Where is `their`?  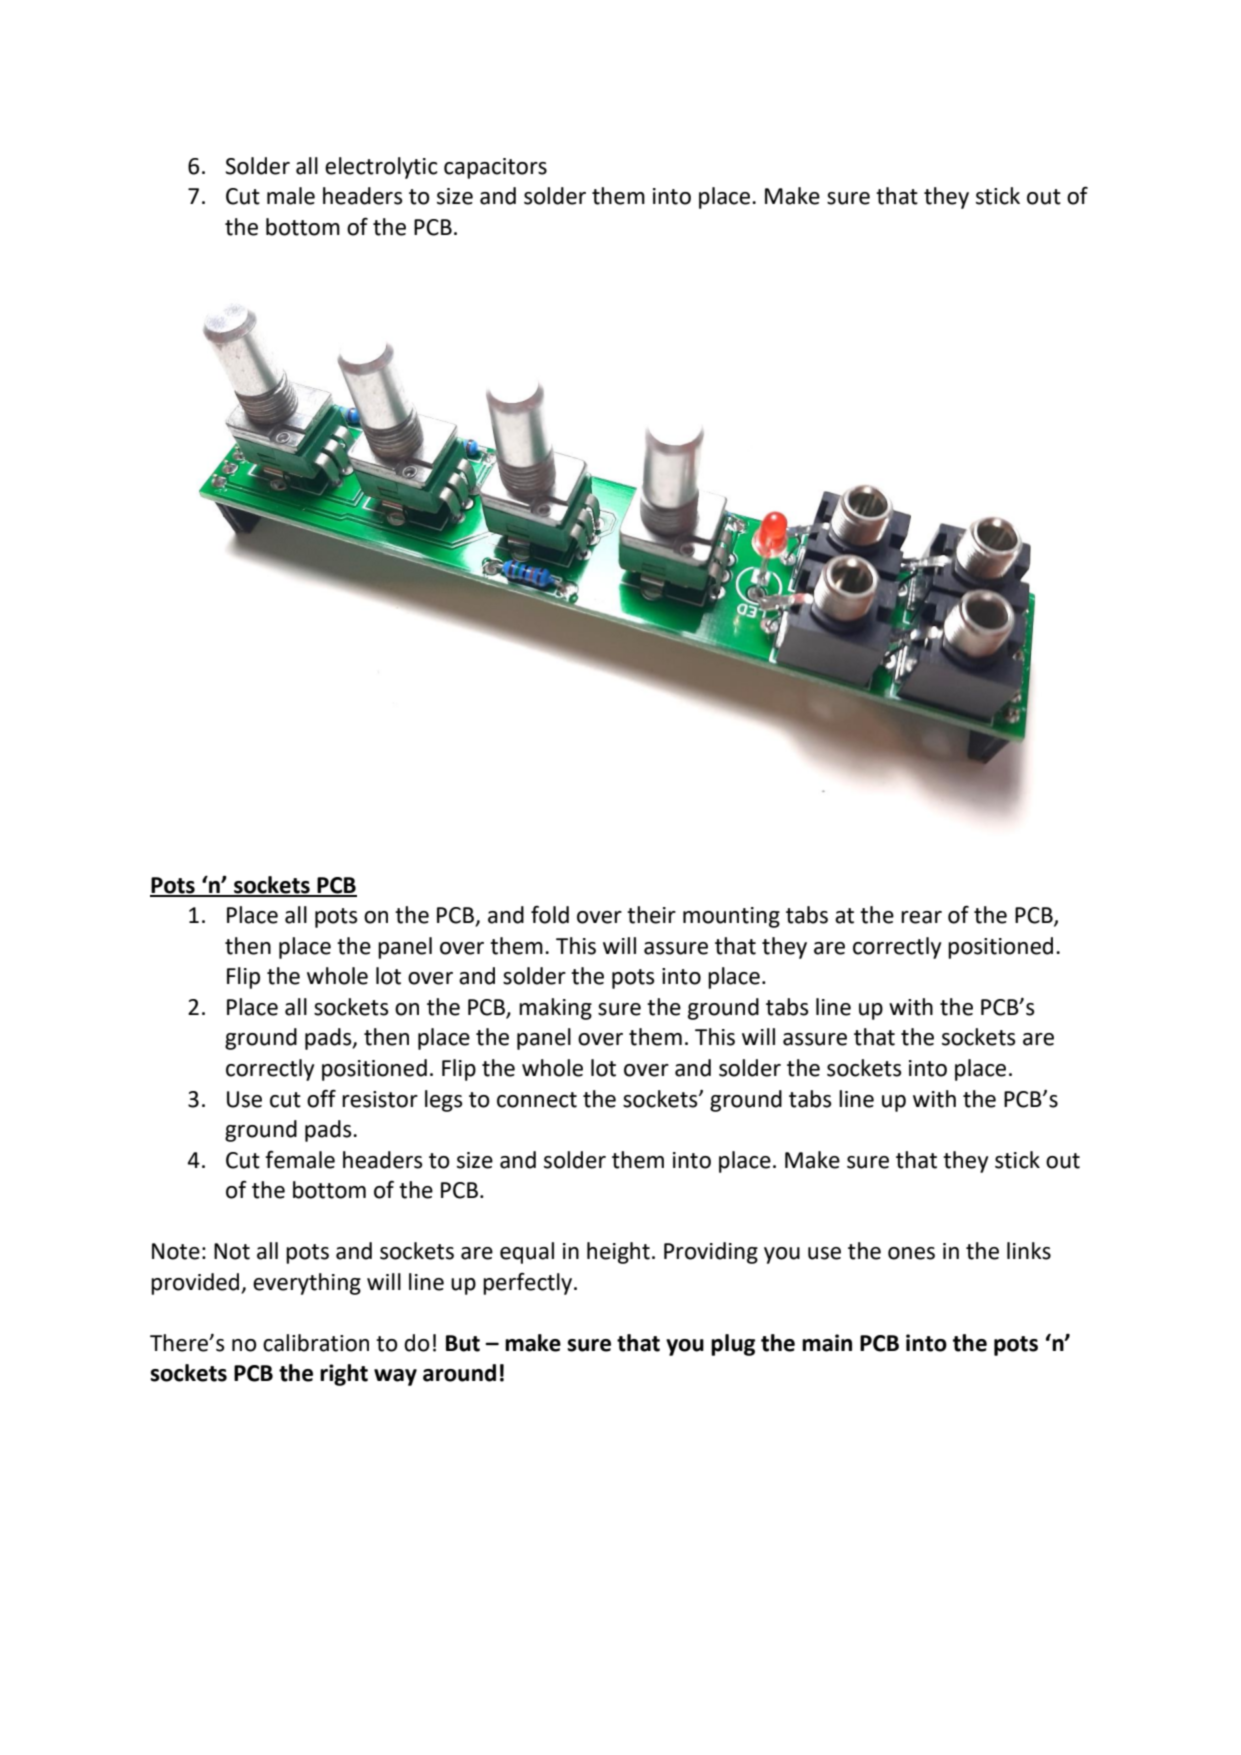
their is located at coordinates (651, 915).
